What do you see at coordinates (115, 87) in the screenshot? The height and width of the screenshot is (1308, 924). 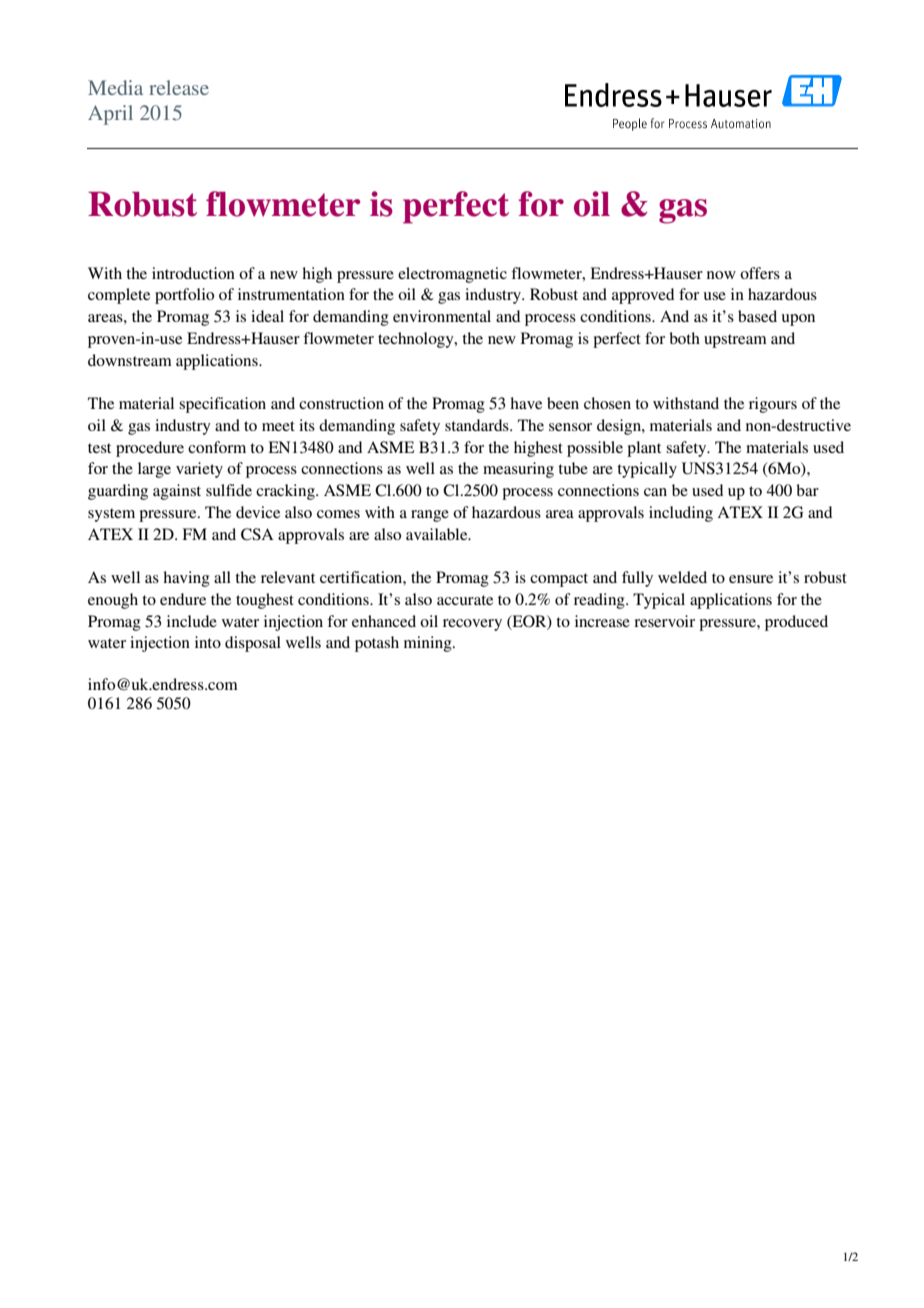 I see `Media` at bounding box center [115, 87].
